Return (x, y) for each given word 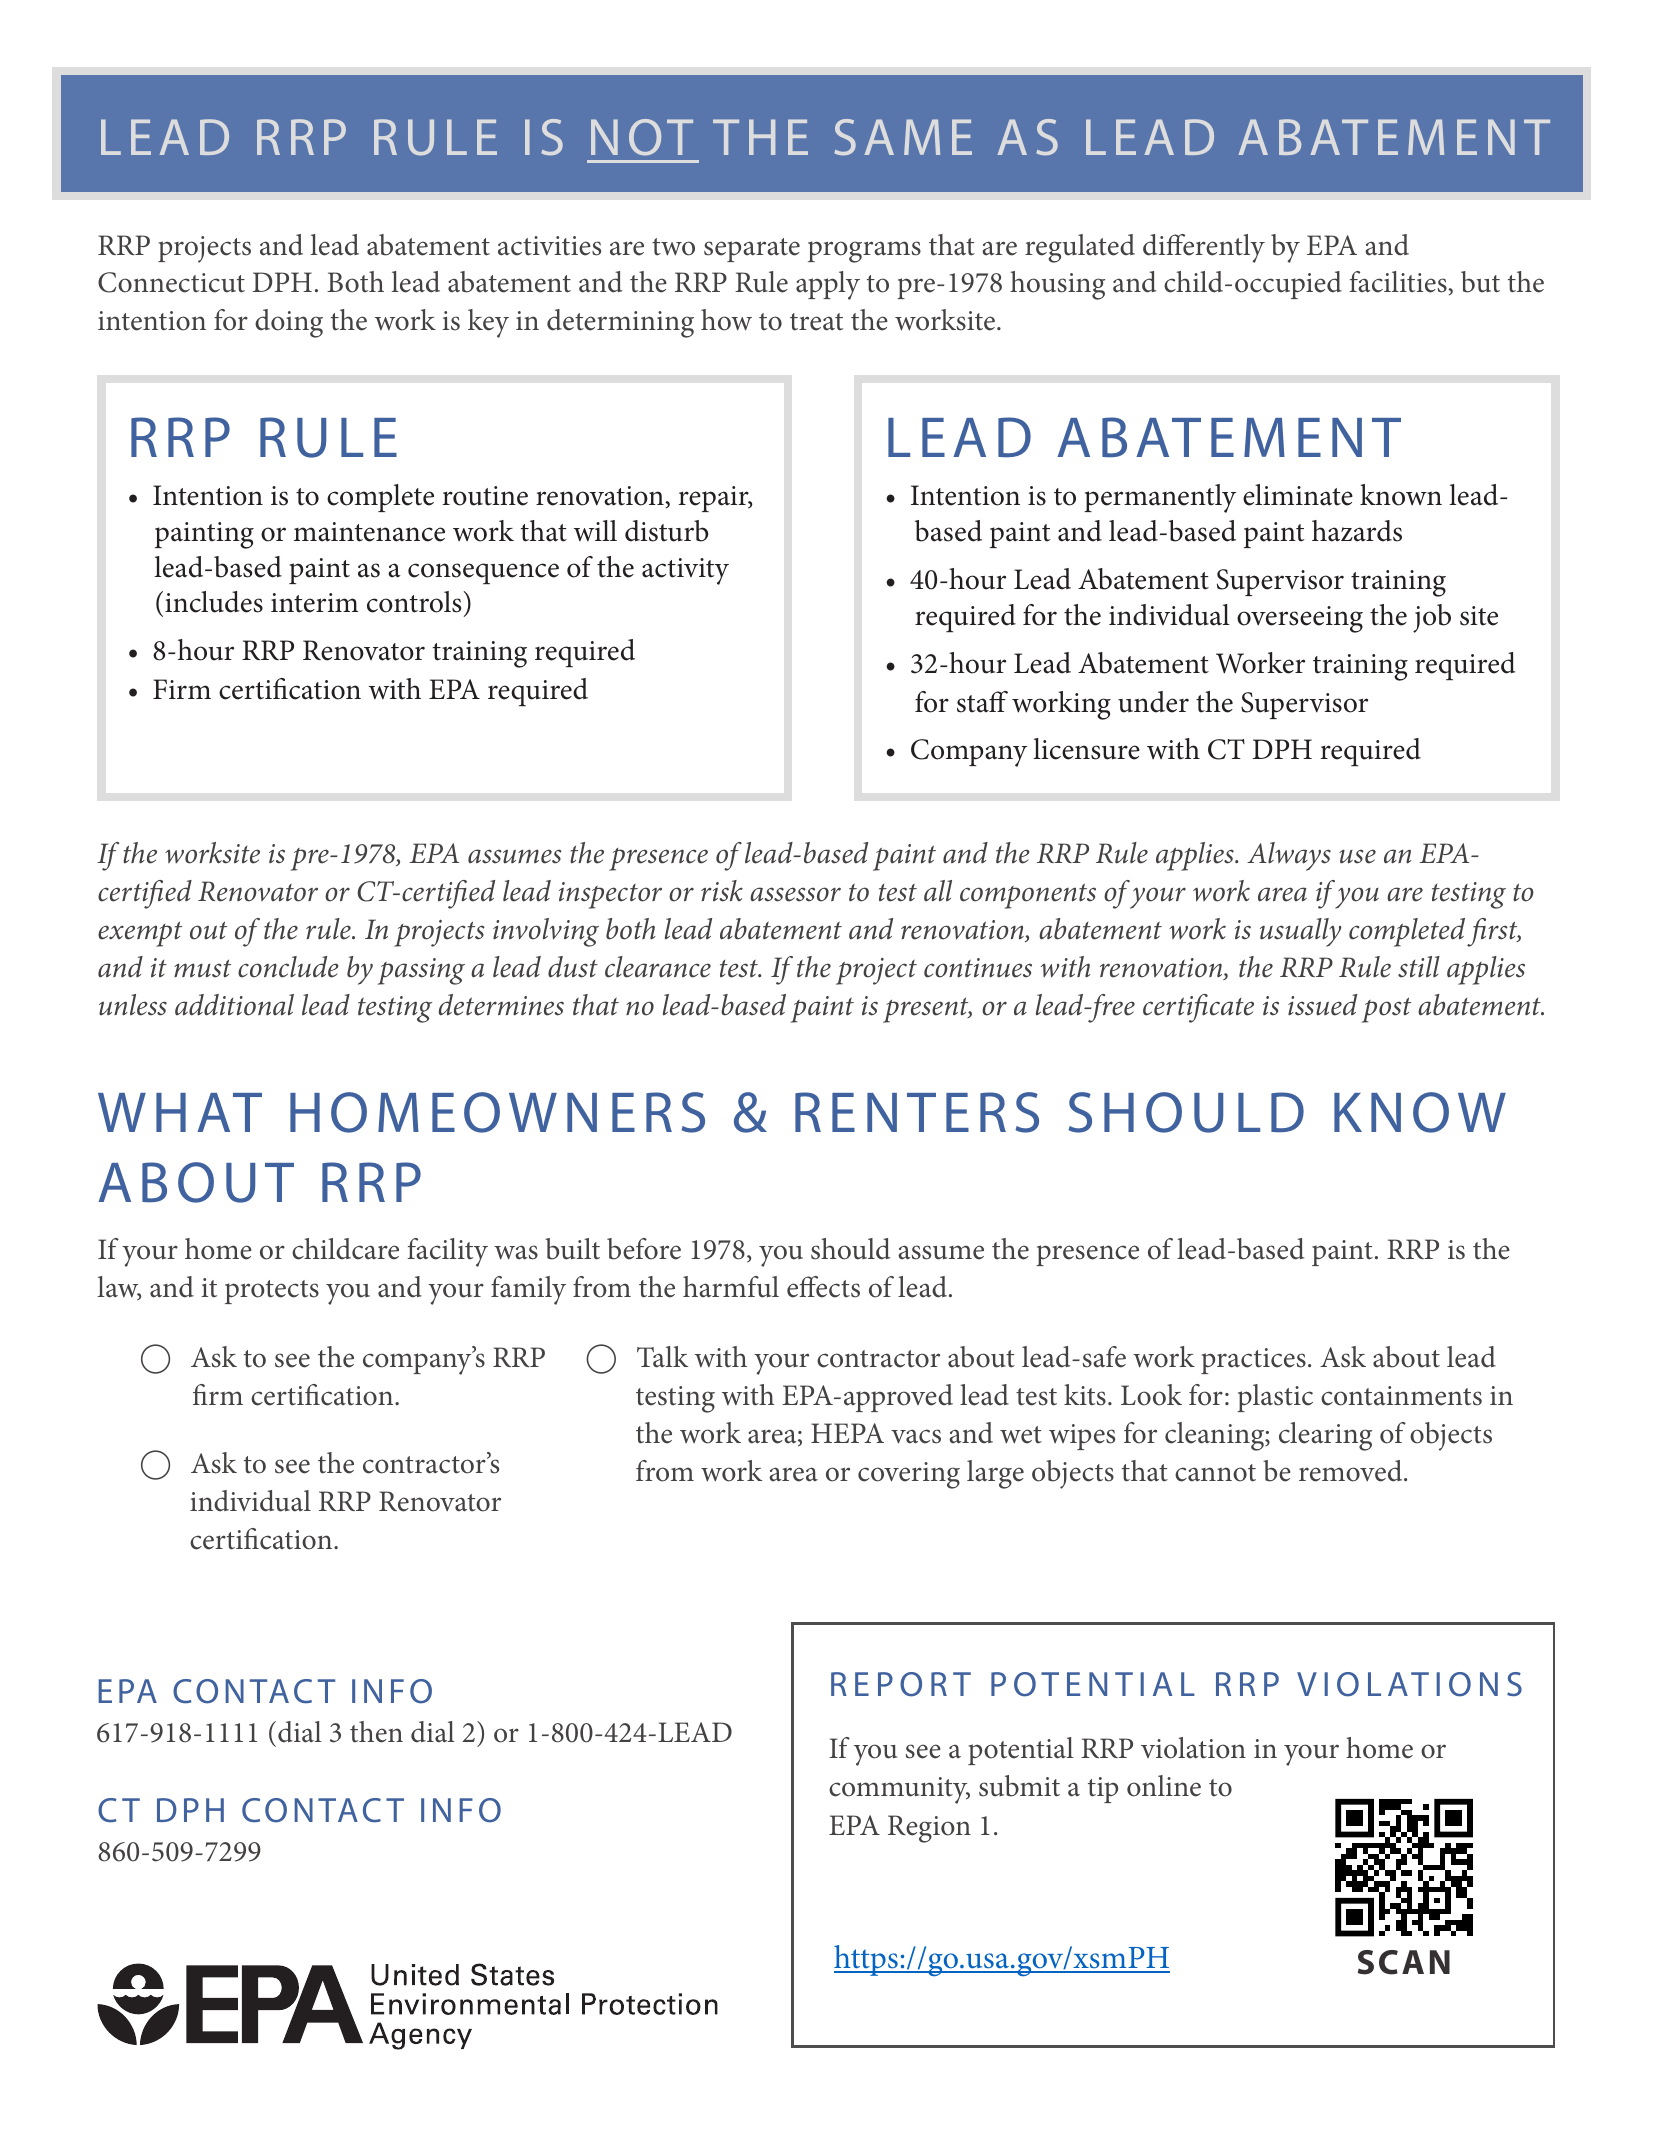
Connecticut (171, 282)
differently (1204, 248)
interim (314, 603)
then (376, 1732)
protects (272, 1292)
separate (752, 250)
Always (1289, 856)
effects (823, 1287)
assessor (795, 894)
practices (1253, 1361)
